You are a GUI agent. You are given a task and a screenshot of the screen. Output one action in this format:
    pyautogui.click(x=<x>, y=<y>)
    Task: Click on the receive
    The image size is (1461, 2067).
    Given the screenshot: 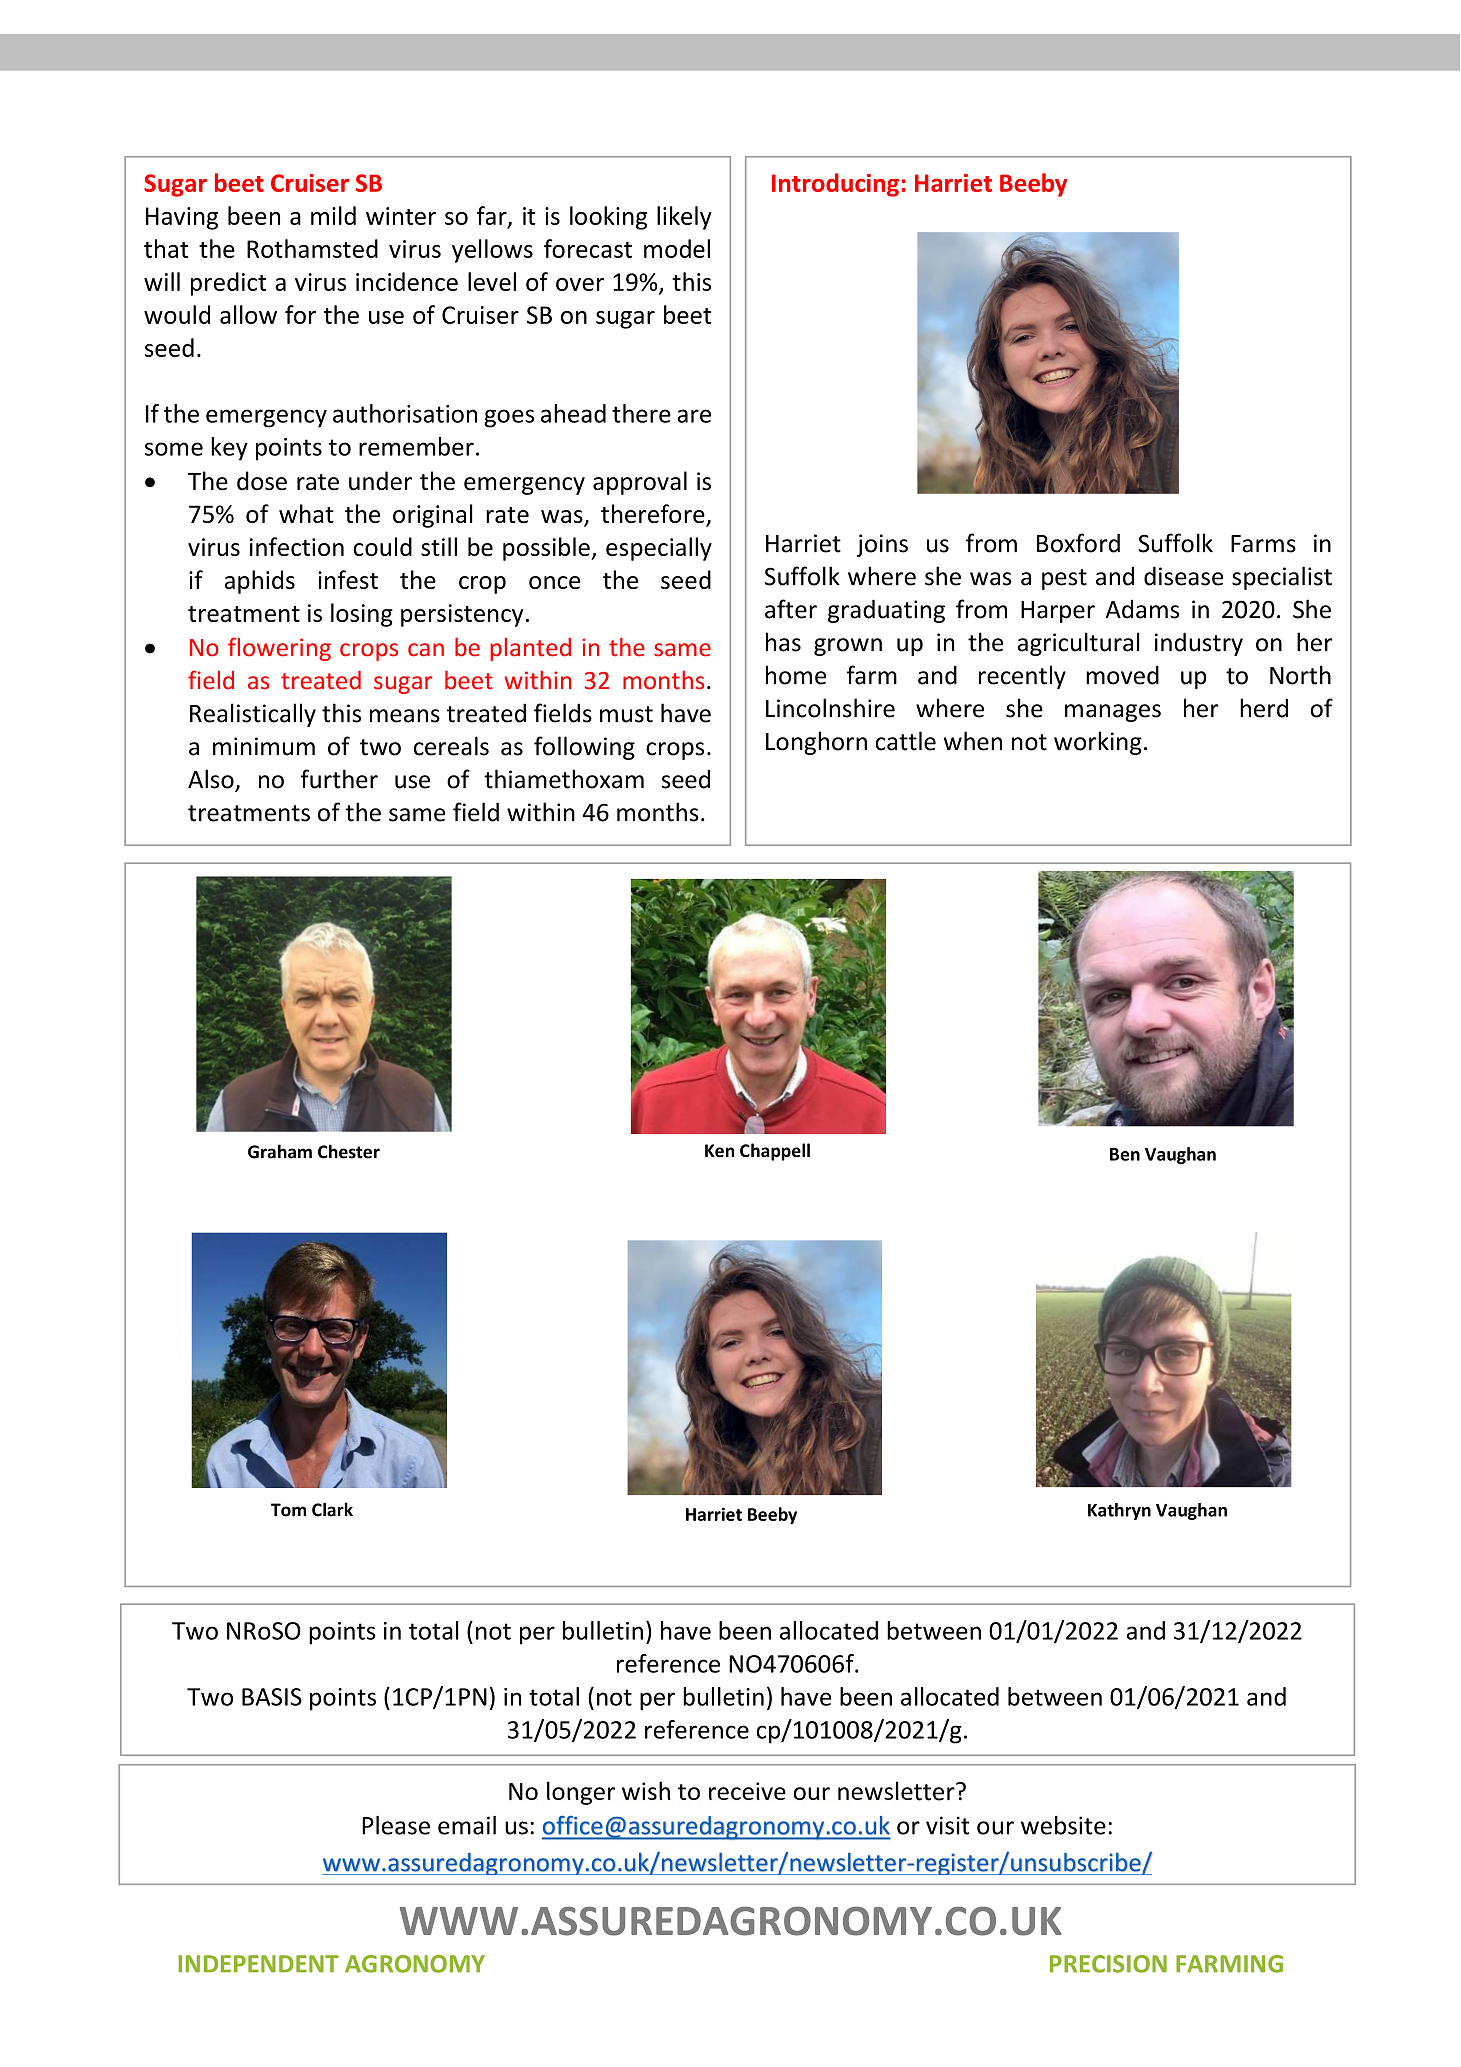 What is the action you would take?
    pyautogui.click(x=747, y=1791)
